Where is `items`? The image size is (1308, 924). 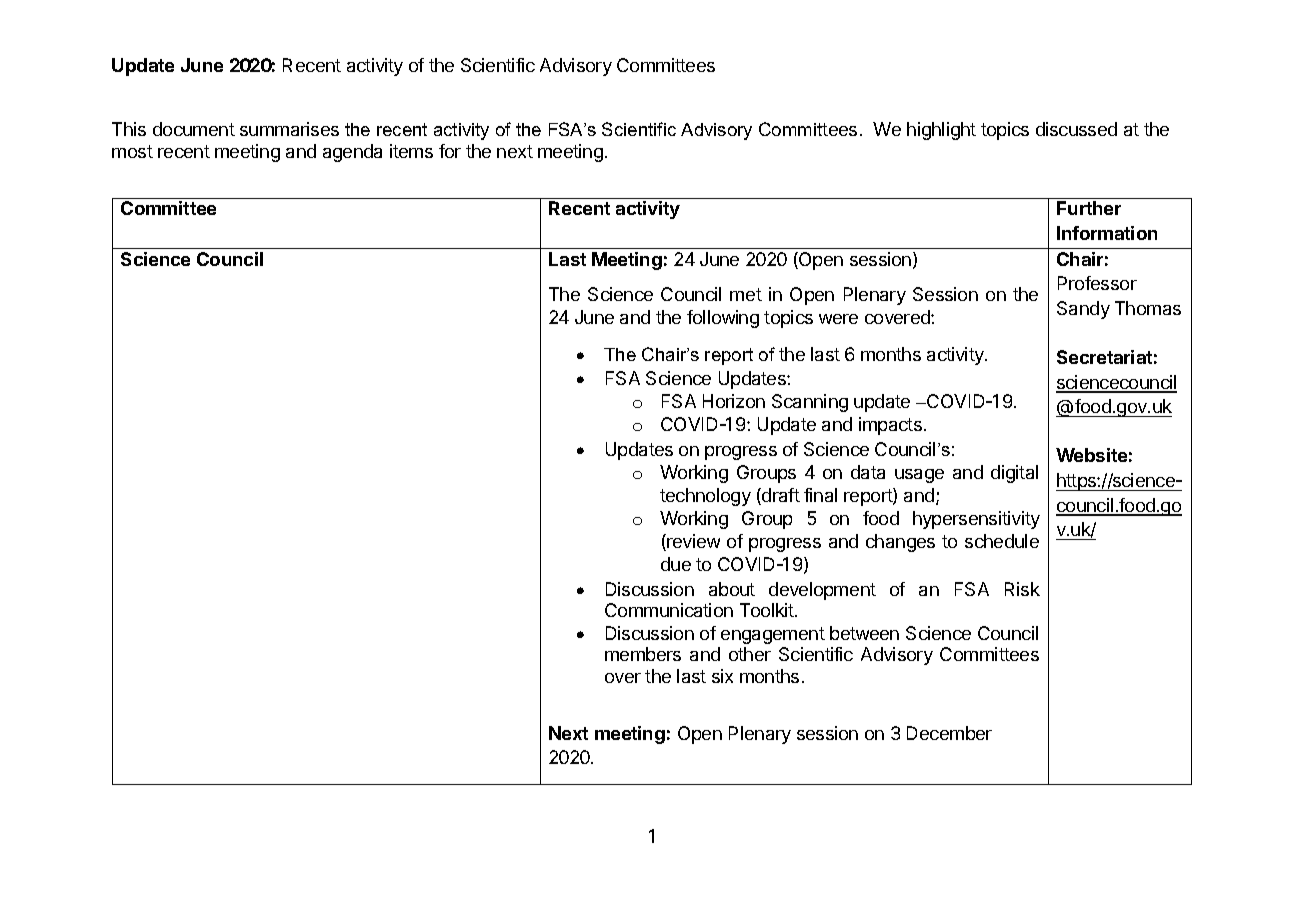
items is located at coordinates (411, 151).
